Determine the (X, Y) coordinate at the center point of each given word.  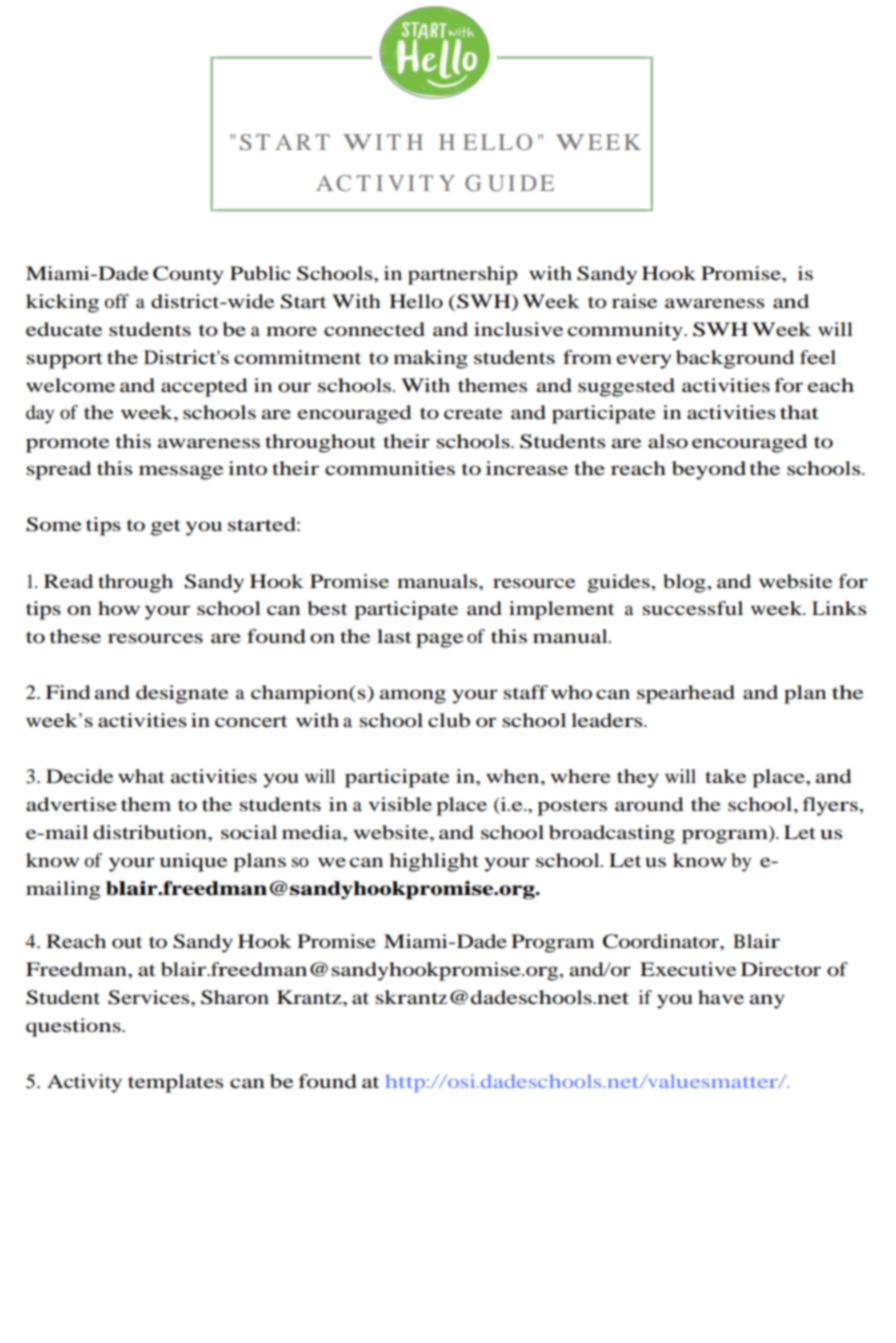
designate (182, 694)
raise (634, 301)
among (413, 696)
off (117, 301)
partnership (462, 275)
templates (175, 1083)
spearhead (686, 694)
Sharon (235, 997)
